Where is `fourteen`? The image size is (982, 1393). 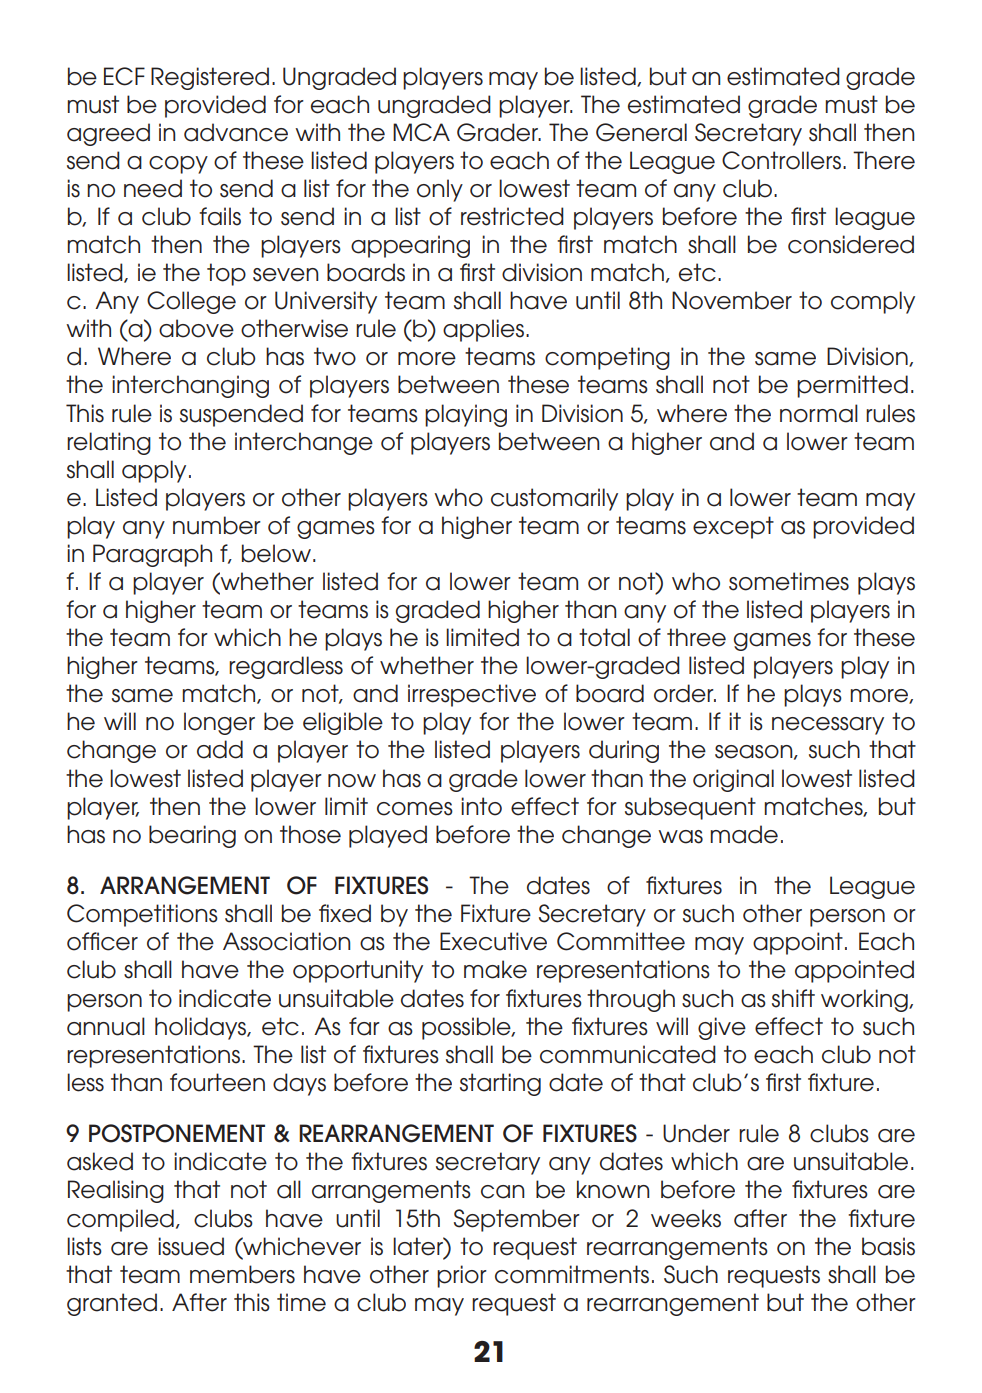
fourteen is located at coordinates (217, 1082).
